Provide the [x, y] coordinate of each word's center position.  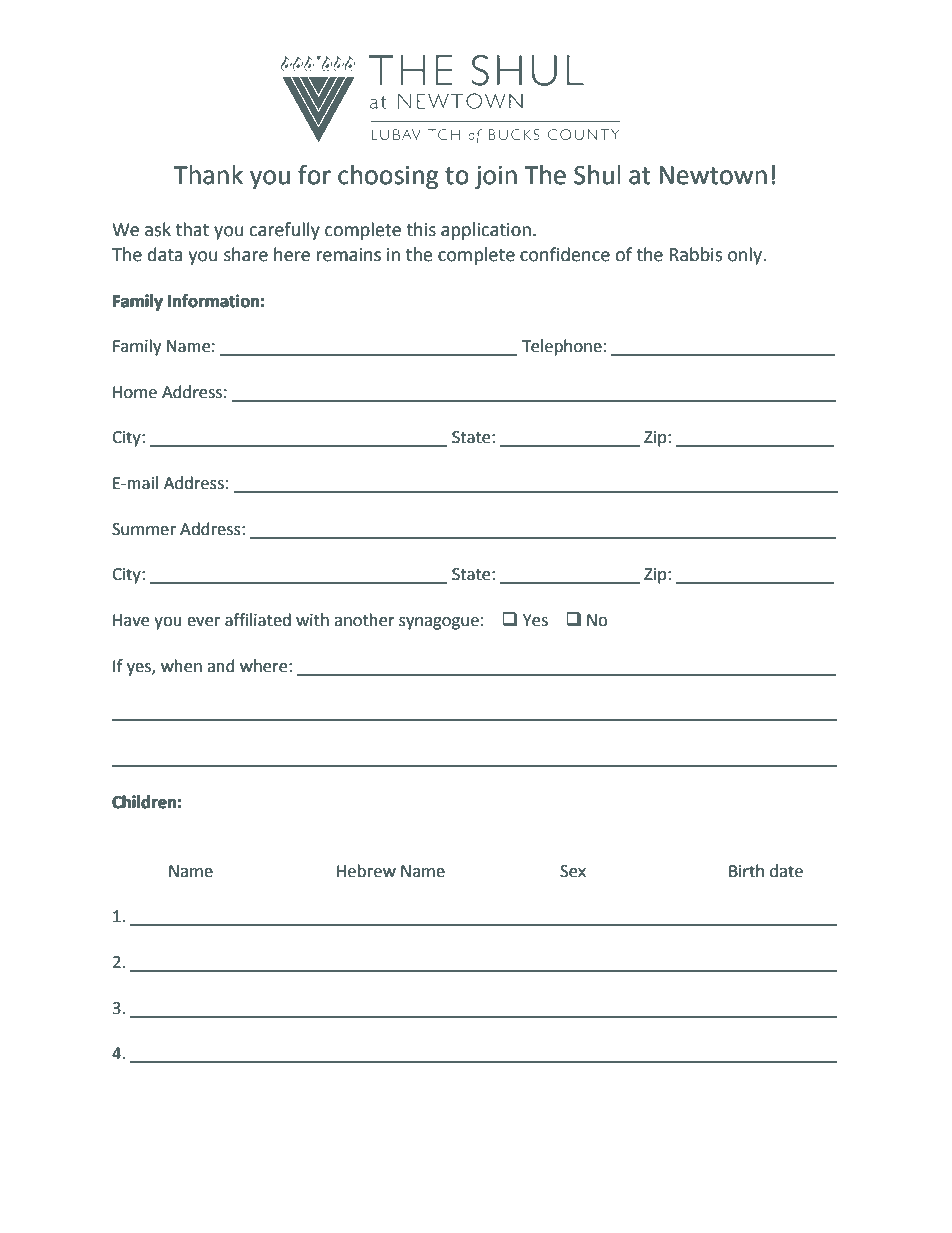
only [746, 256]
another [364, 620]
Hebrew [366, 871]
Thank [208, 175]
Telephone [562, 347]
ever [203, 622]
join [496, 178]
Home [135, 392]
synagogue [439, 623]
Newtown [713, 175]
